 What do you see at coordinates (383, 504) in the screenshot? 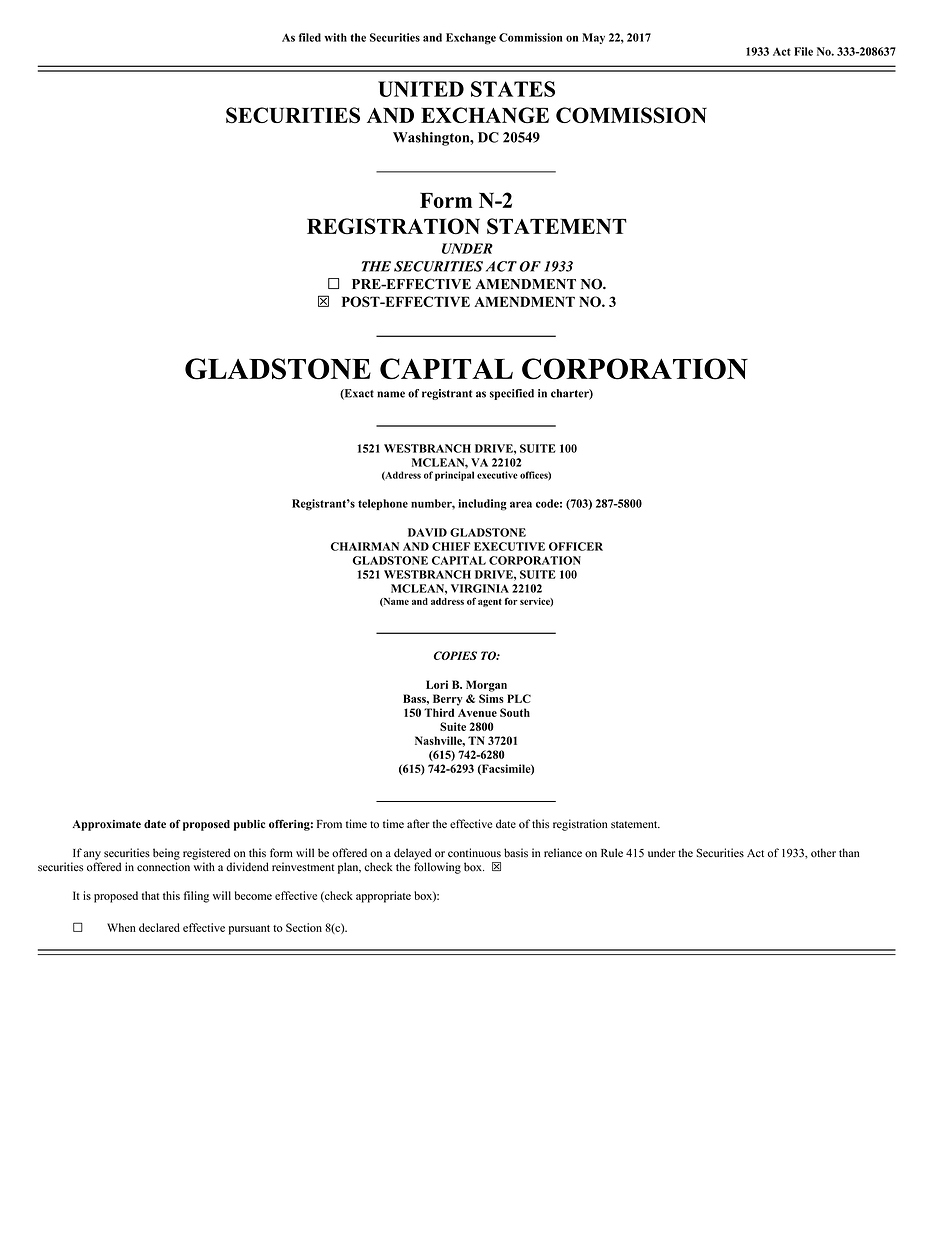
I see `telephone` at bounding box center [383, 504].
